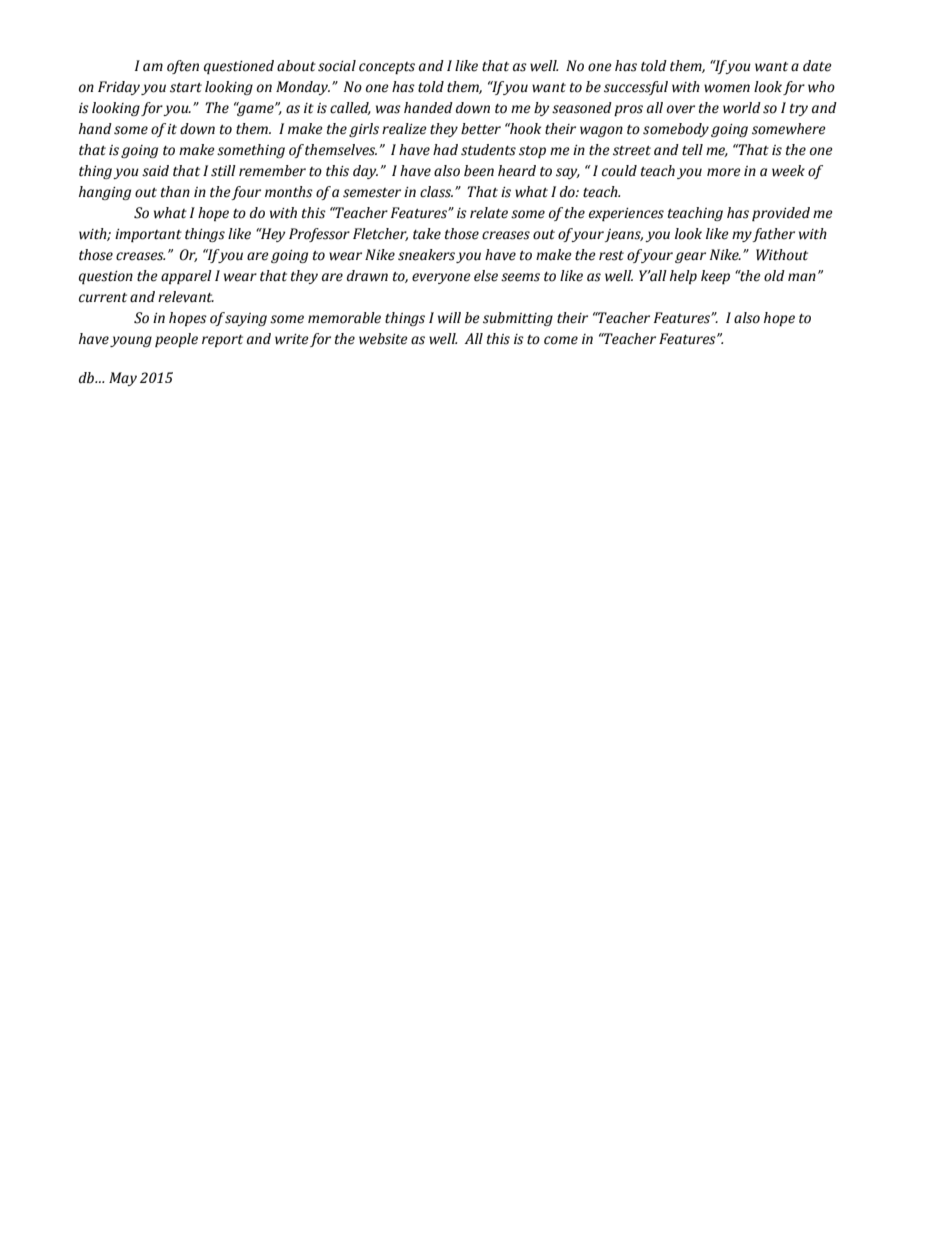  I want to click on come, so click(561, 340).
